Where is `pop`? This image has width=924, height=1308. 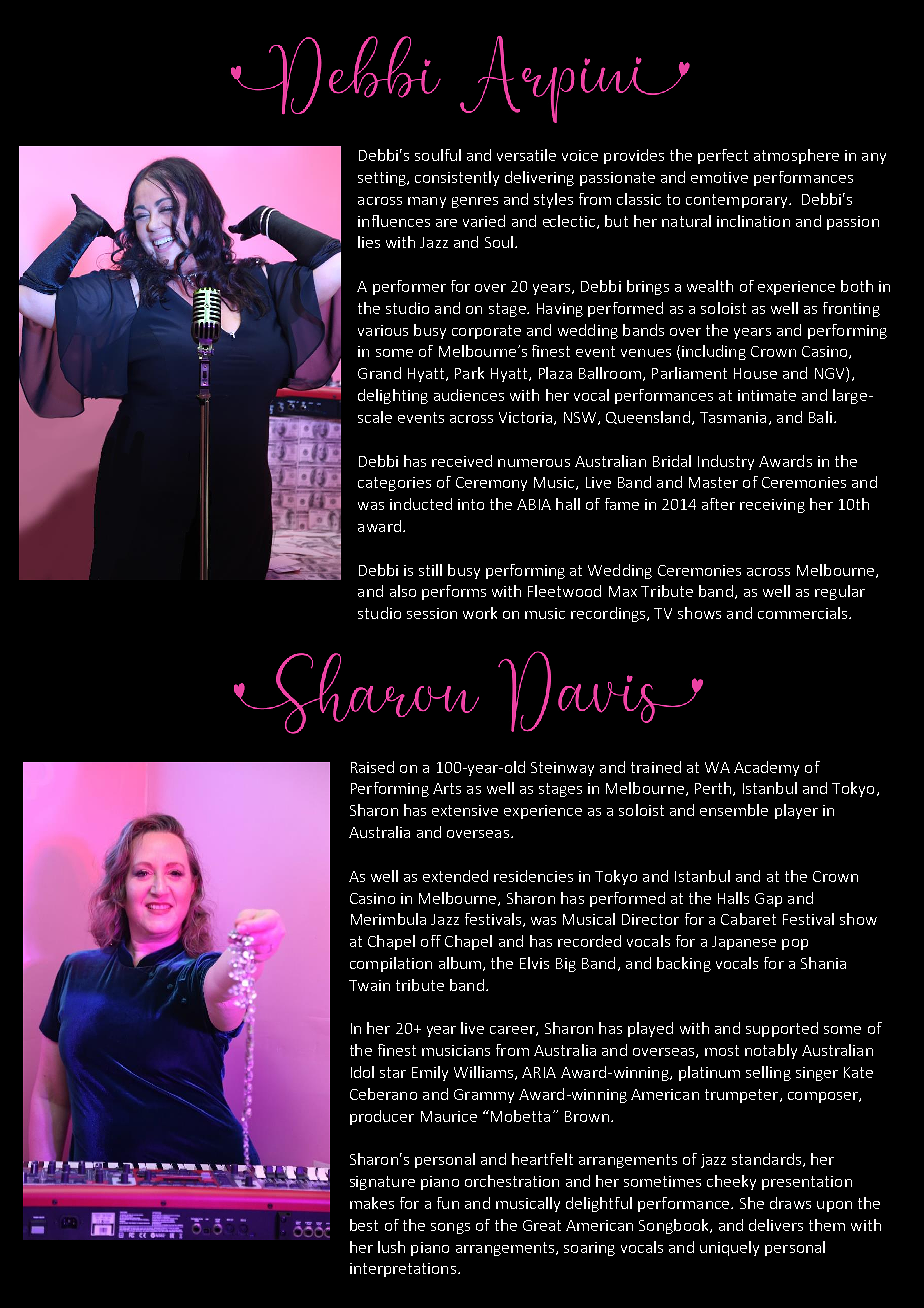 pop is located at coordinates (795, 944).
